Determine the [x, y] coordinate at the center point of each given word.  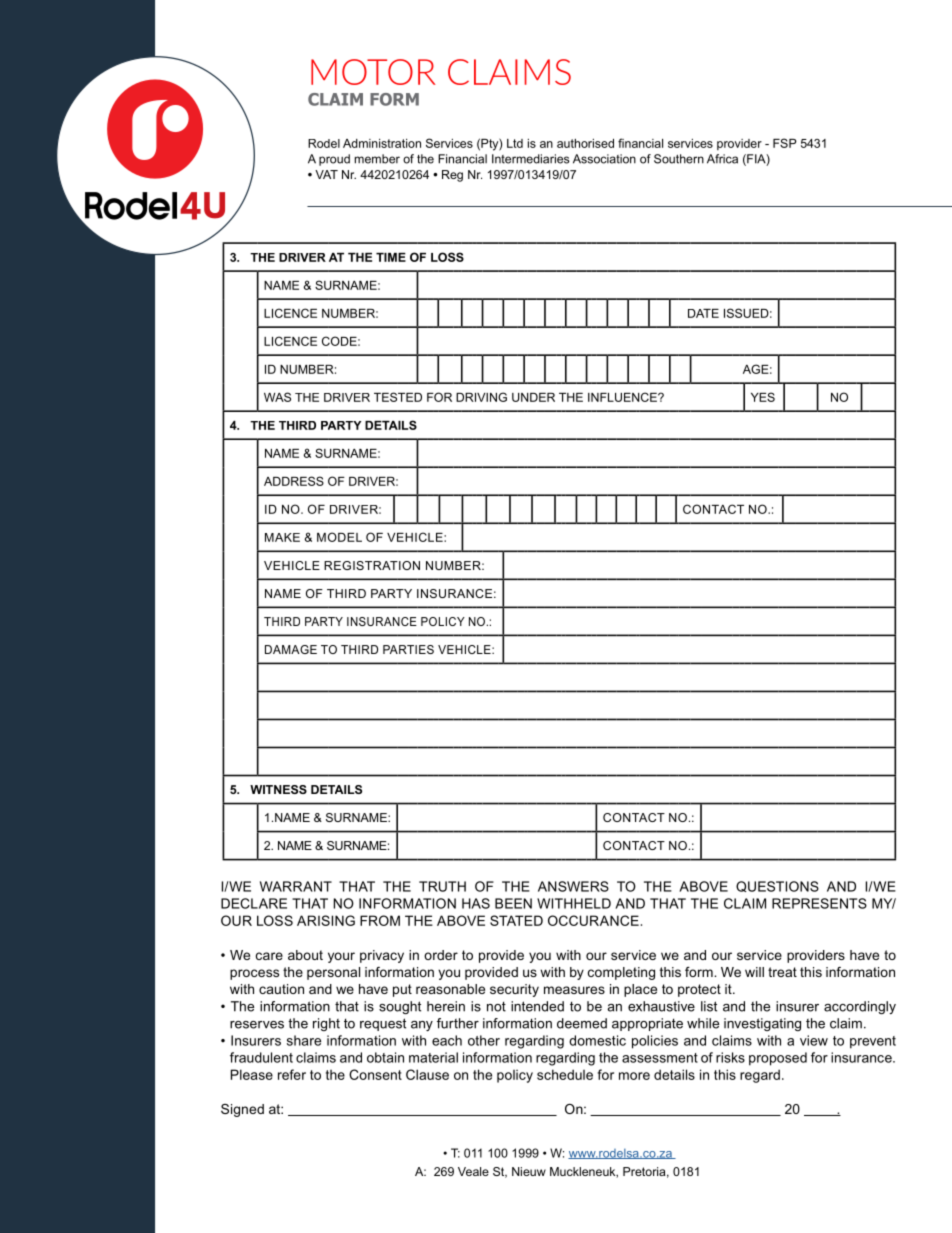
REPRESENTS [819, 903]
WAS [277, 397]
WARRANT [296, 886]
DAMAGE [291, 649]
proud [334, 160]
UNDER [533, 397]
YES [763, 397]
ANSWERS [573, 886]
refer [292, 1074]
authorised [585, 143]
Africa [722, 159]
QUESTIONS [777, 886]
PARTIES [408, 649]
